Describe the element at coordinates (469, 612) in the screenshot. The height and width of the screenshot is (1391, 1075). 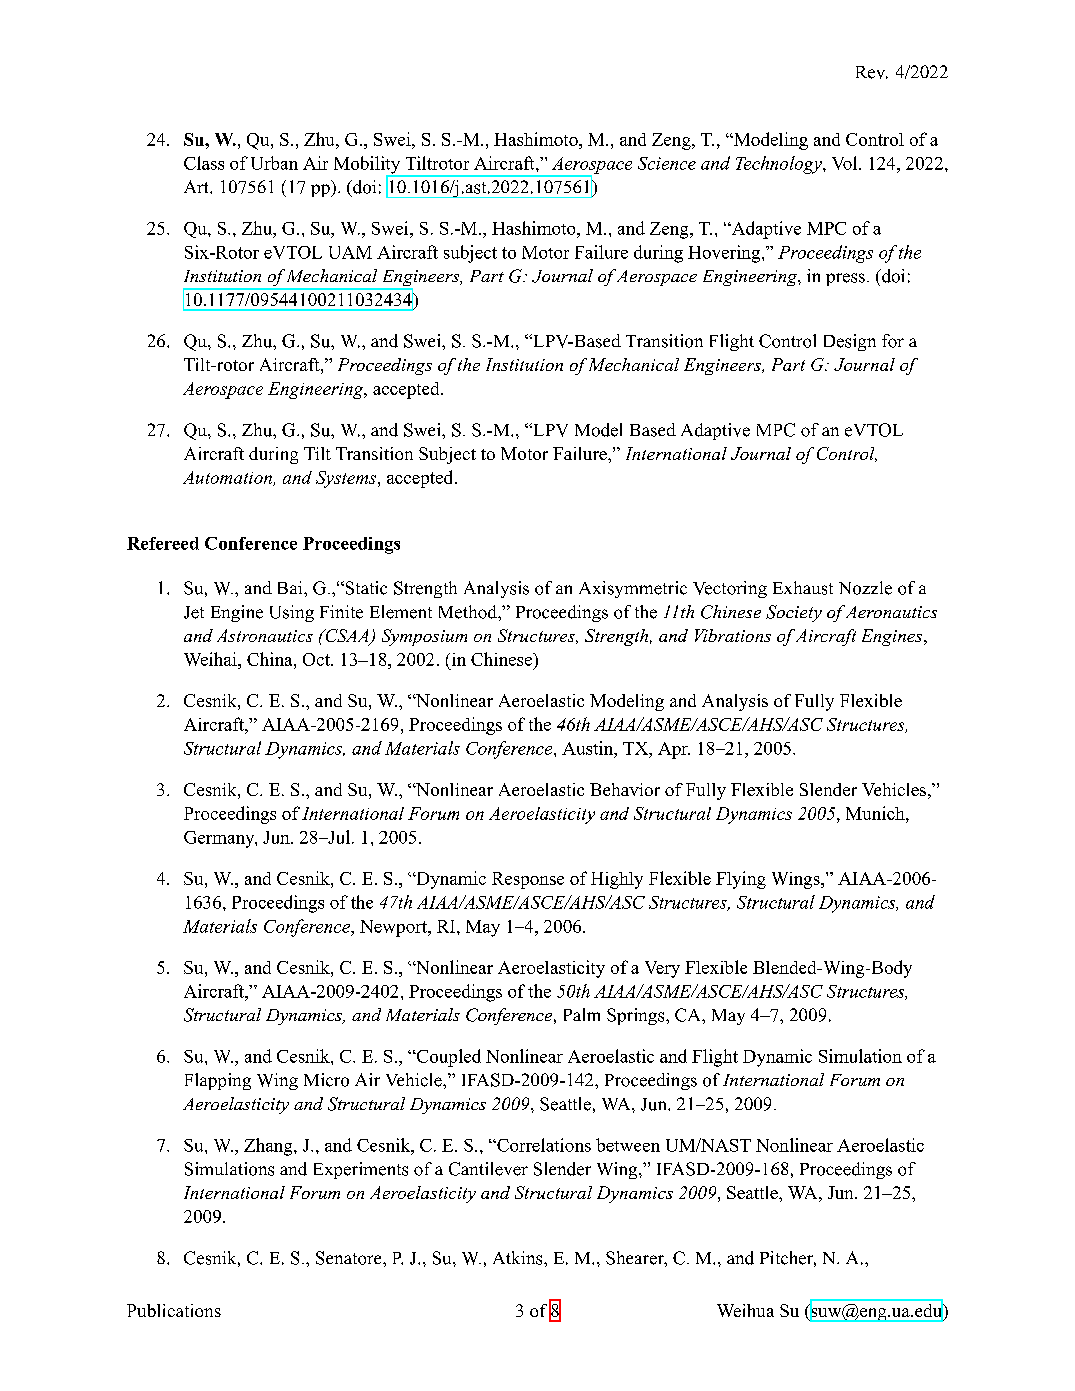
I see `Method` at that location.
